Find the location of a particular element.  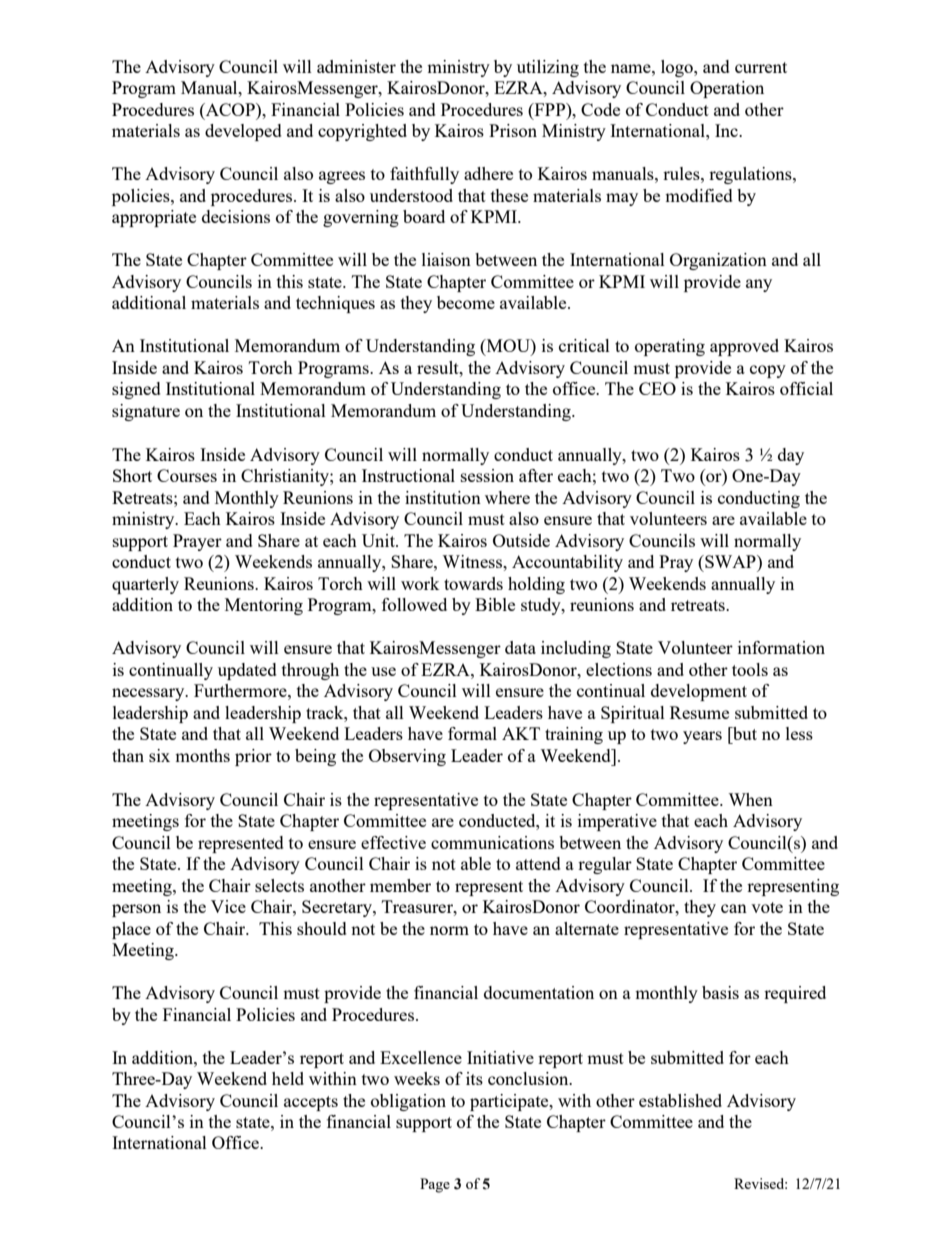

session is located at coordinates (487, 475).
